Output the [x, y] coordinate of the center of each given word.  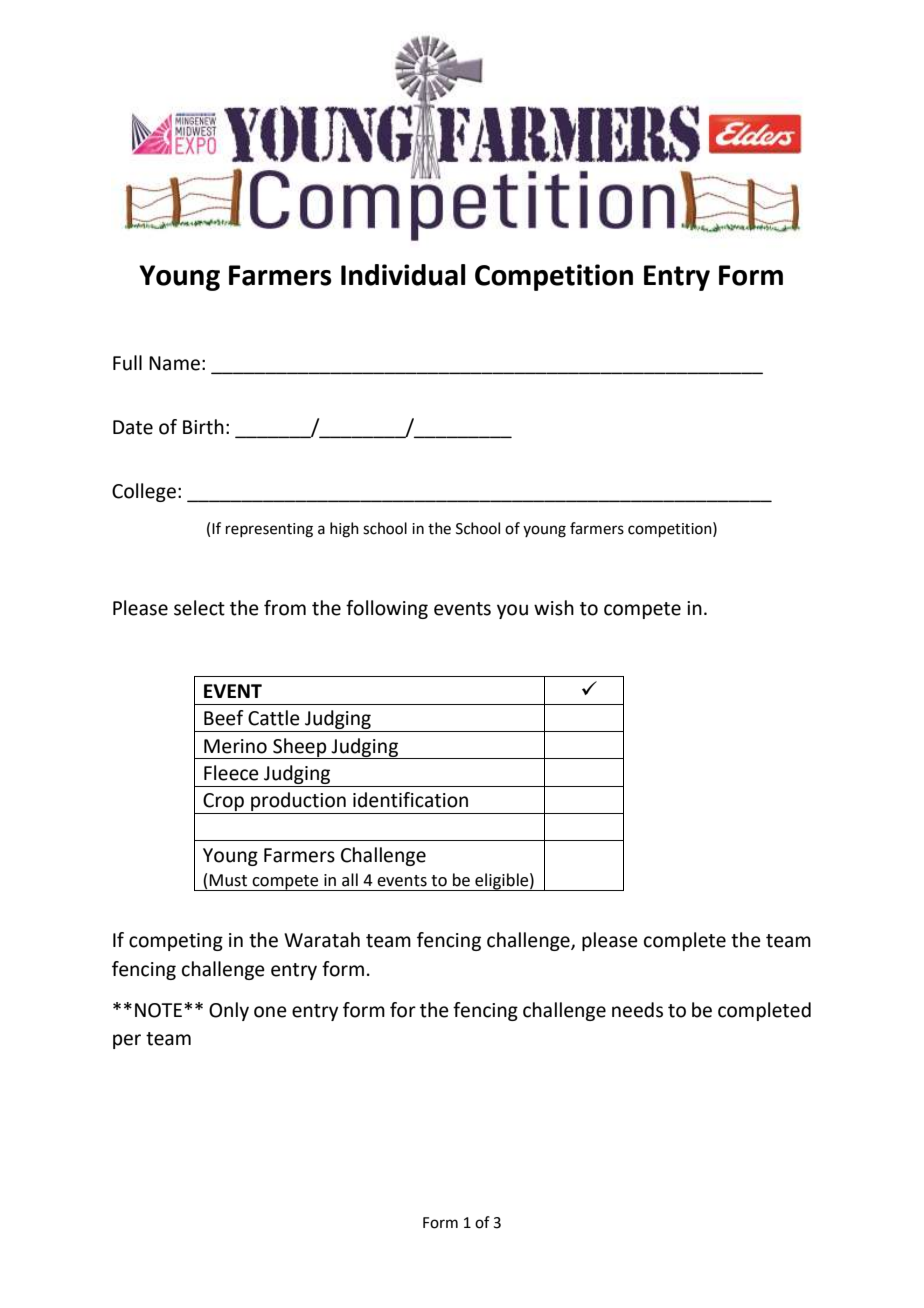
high [344, 530]
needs [637, 1010]
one [270, 1012]
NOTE [158, 1010]
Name [174, 363]
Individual [403, 275]
